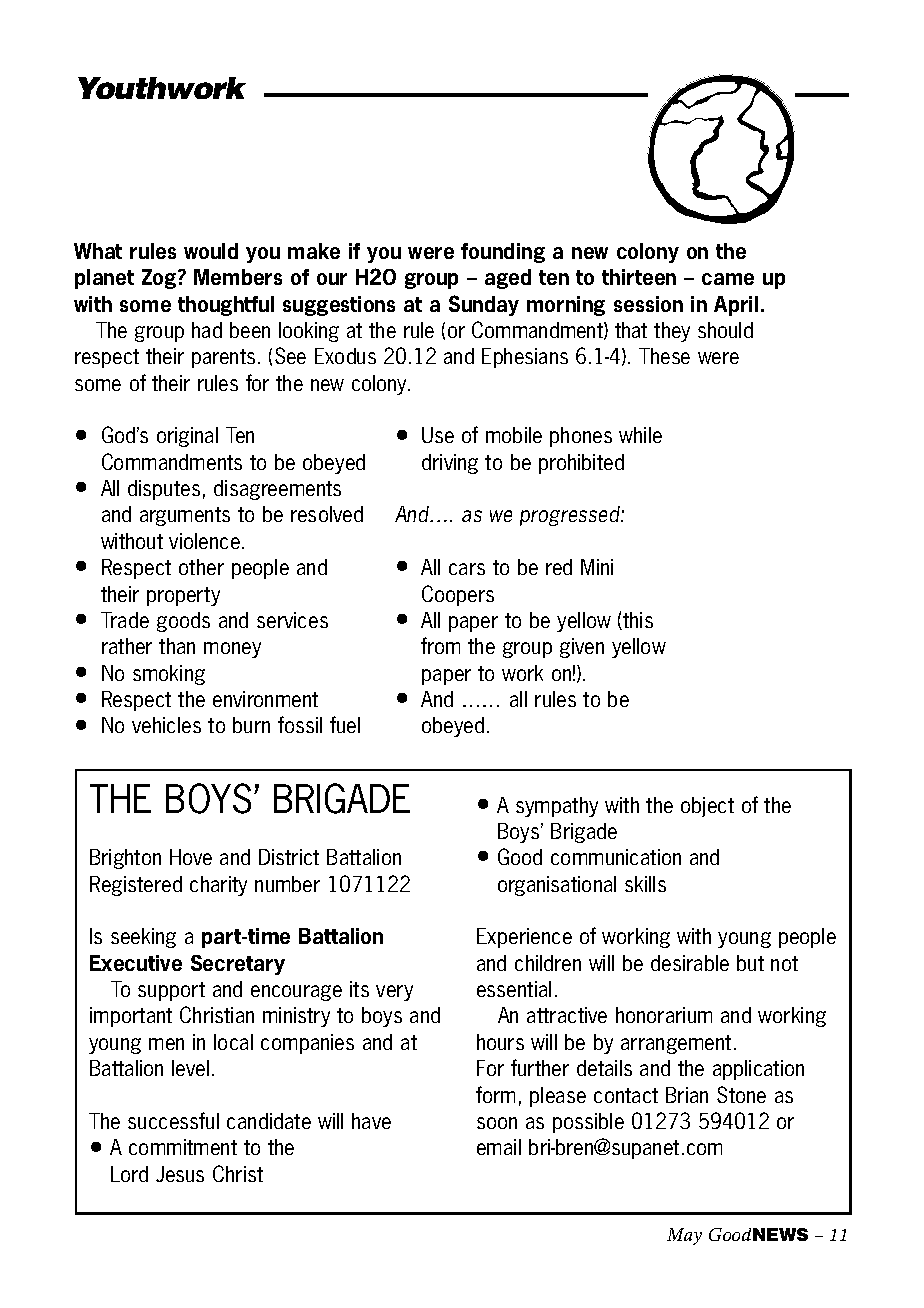  I want to click on Experience, so click(524, 938).
